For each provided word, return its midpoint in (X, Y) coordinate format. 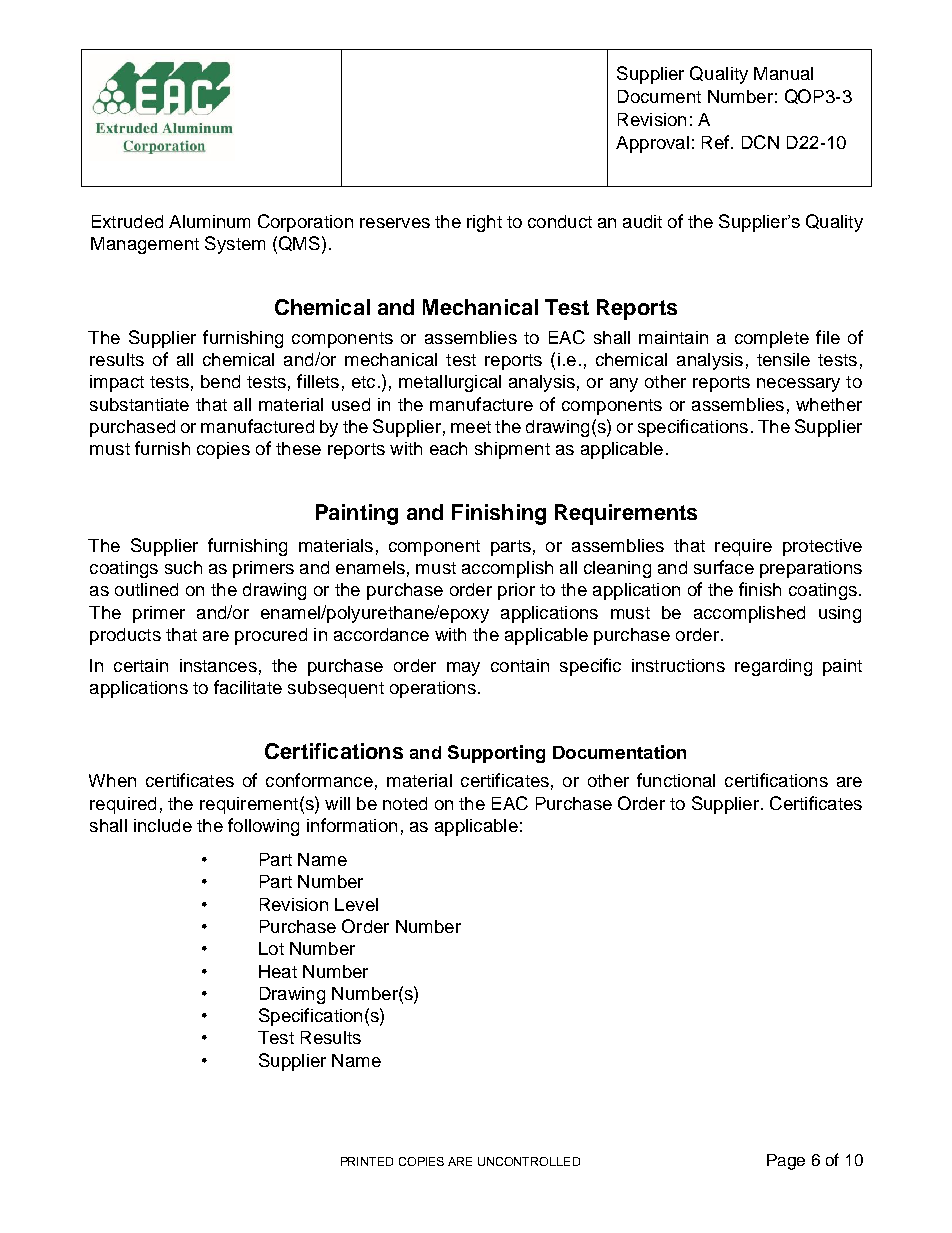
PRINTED (367, 1161)
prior (516, 591)
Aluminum (209, 221)
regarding (773, 667)
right (484, 223)
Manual (783, 73)
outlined (146, 589)
